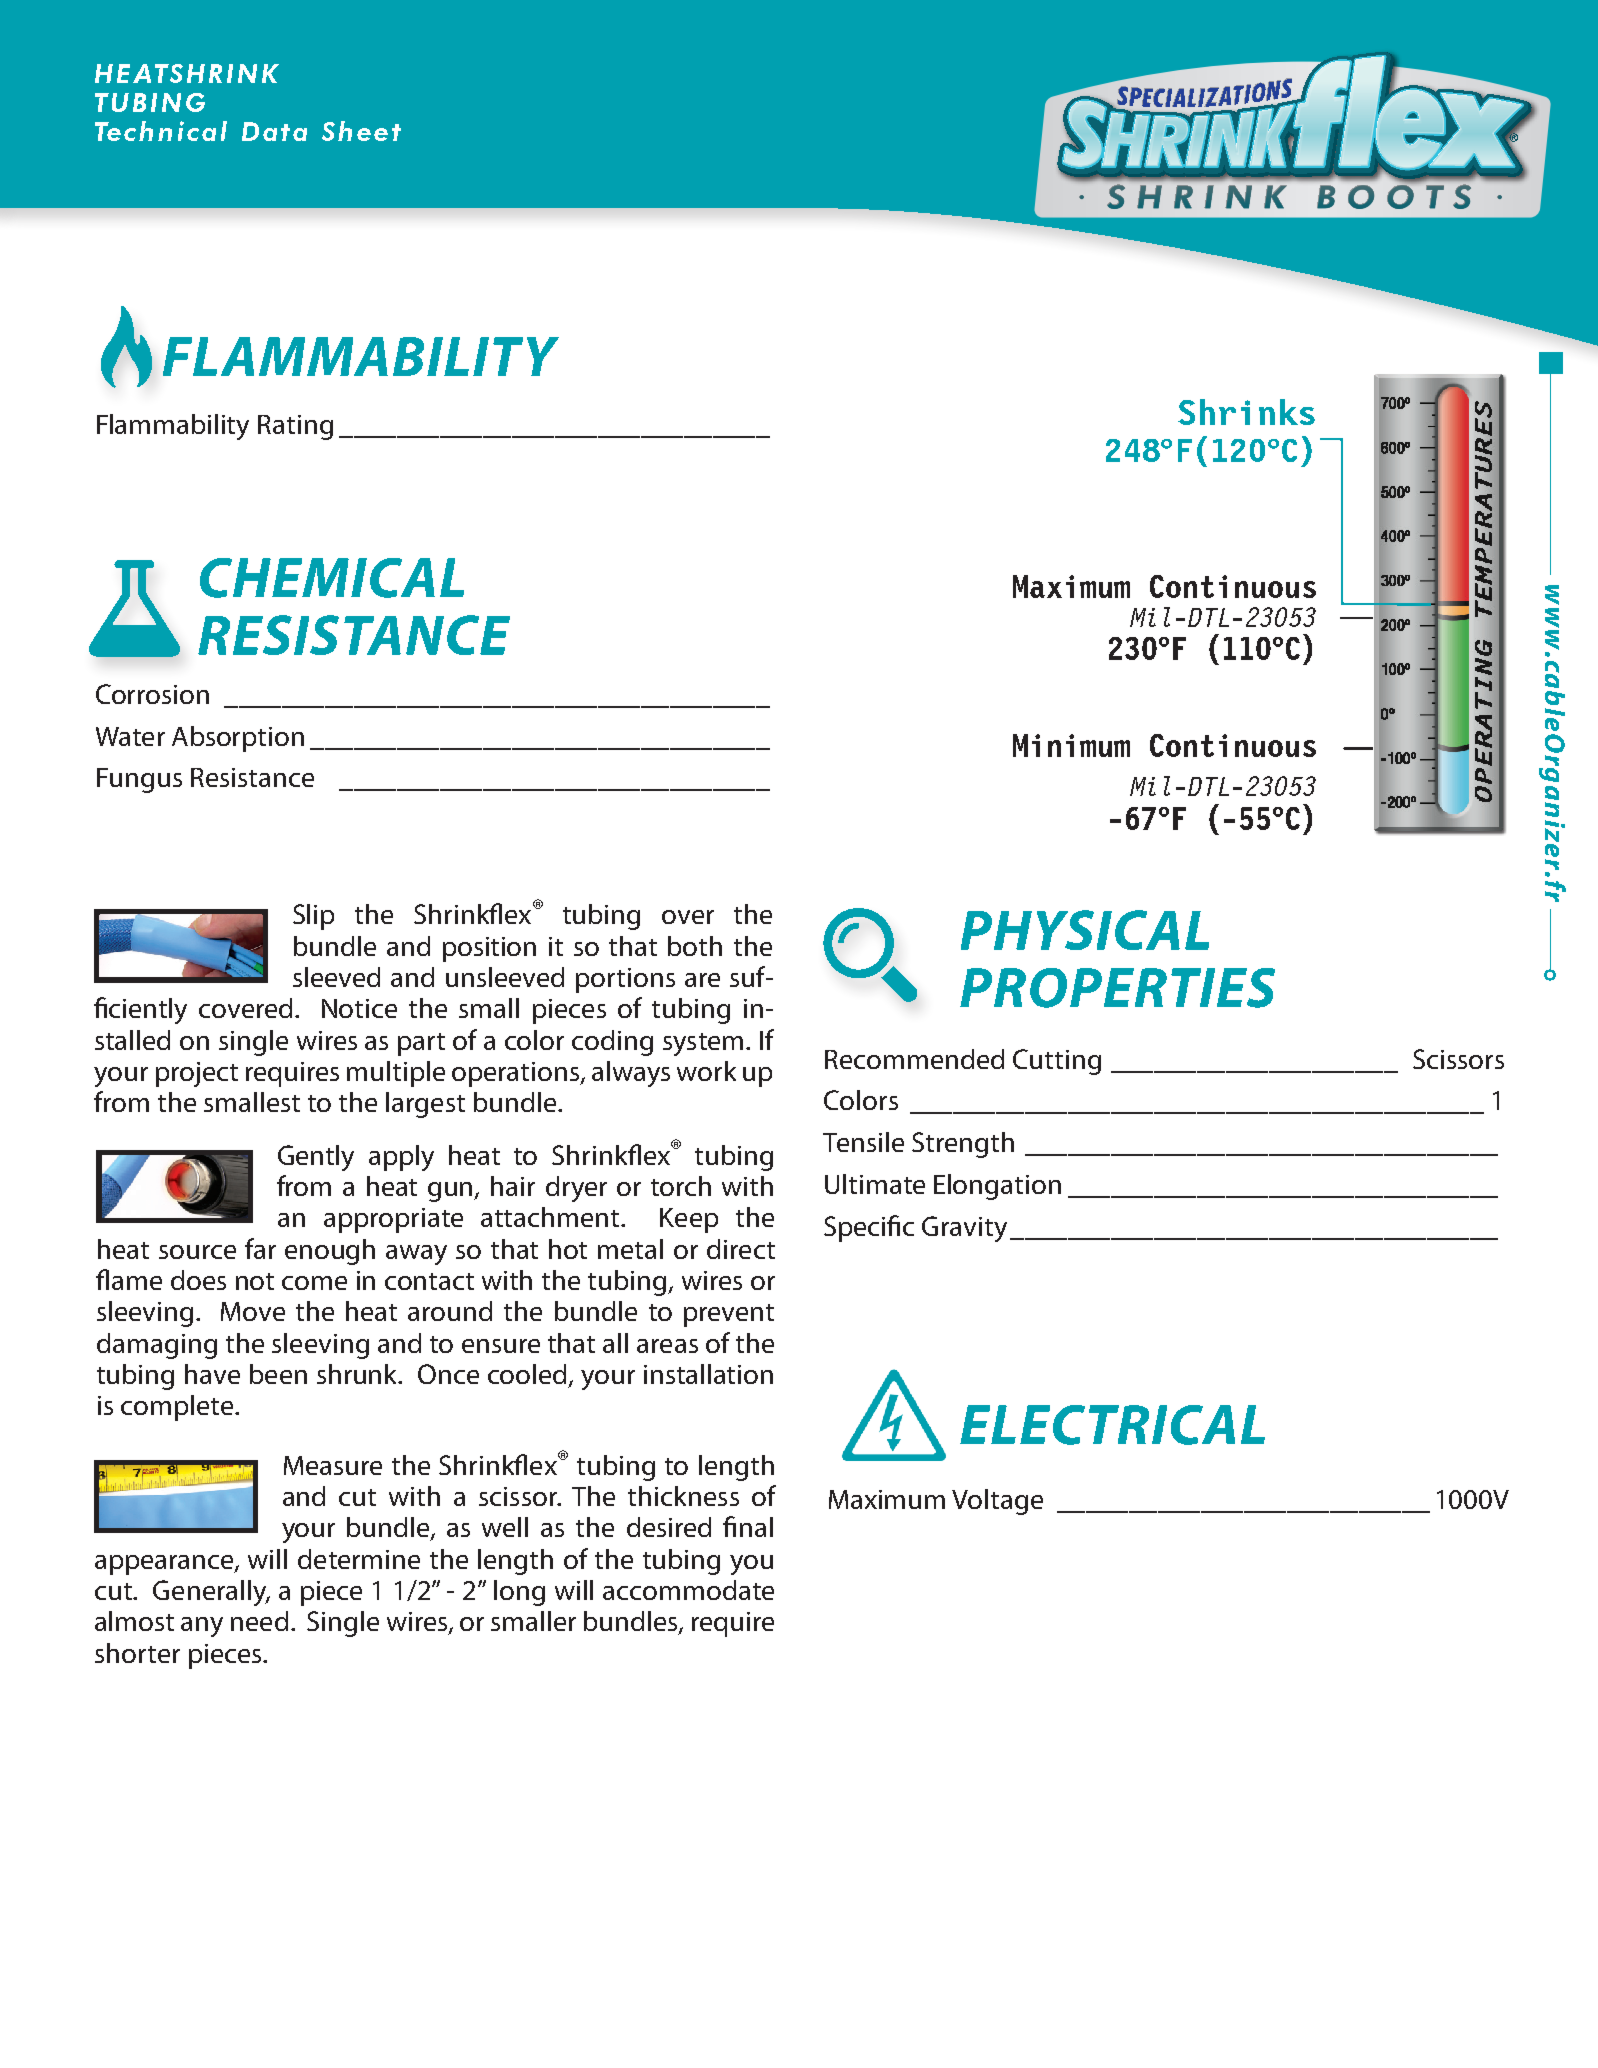  Describe the element at coordinates (695, 946) in the image. I see `both` at that location.
